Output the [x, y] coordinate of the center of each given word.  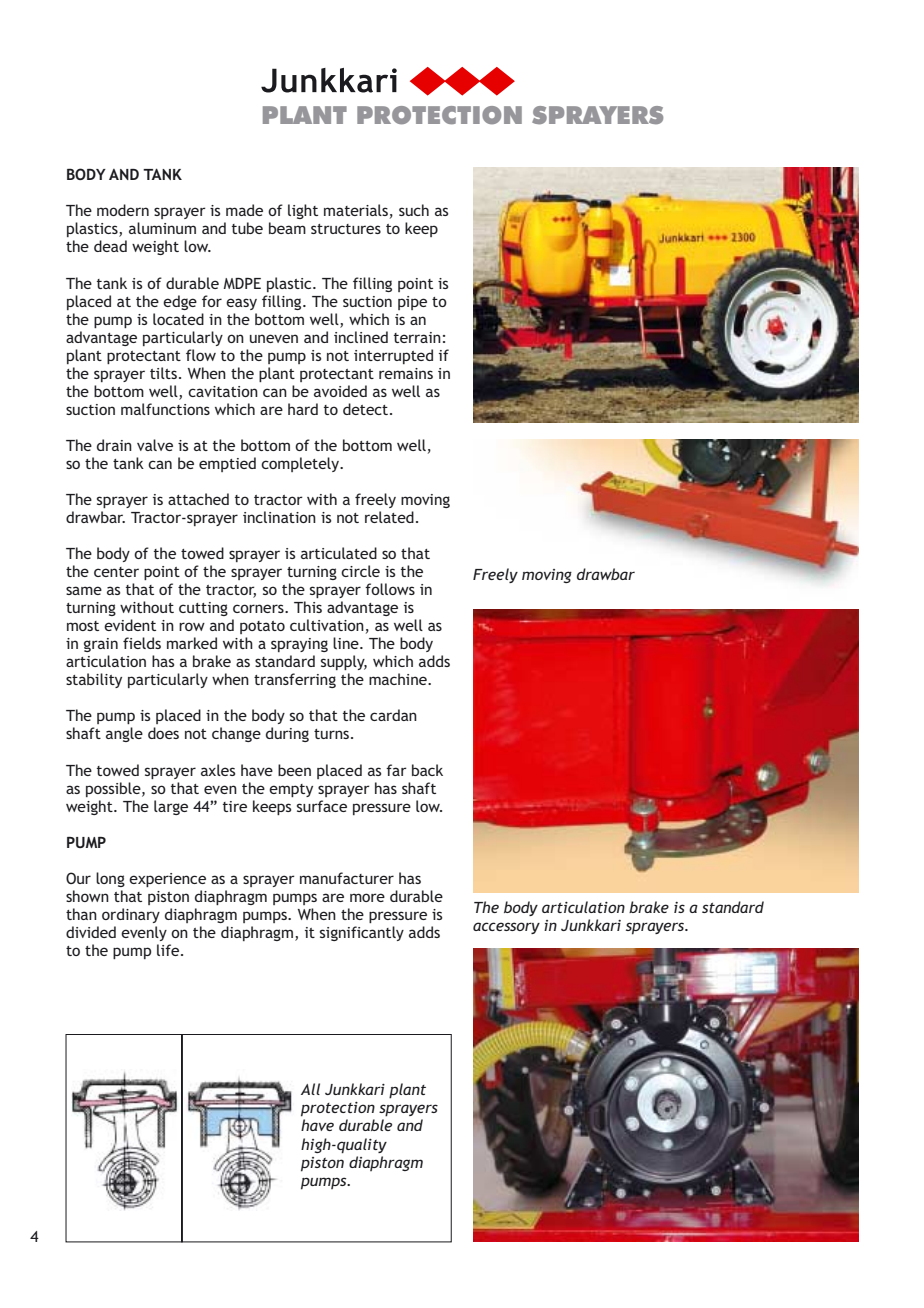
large [171, 807]
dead [110, 246]
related [389, 517]
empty [291, 790]
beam [287, 228]
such [414, 210]
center [116, 572]
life [169, 950]
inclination [279, 517]
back [427, 770]
